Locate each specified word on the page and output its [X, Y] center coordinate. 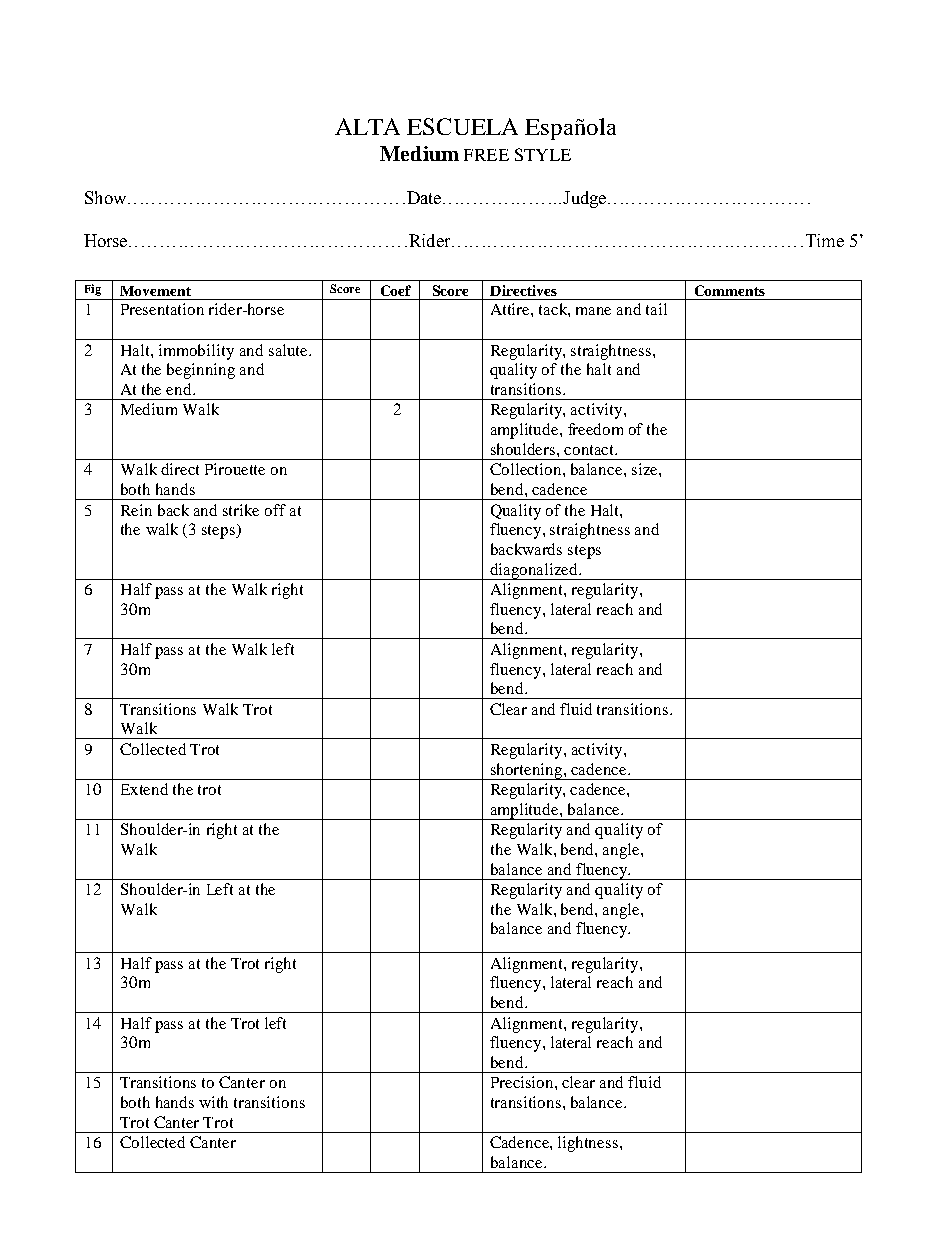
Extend [144, 789]
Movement [155, 291]
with [213, 1102]
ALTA [367, 126]
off [275, 510]
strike [241, 510]
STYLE [543, 154]
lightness [589, 1144]
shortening [527, 771]
